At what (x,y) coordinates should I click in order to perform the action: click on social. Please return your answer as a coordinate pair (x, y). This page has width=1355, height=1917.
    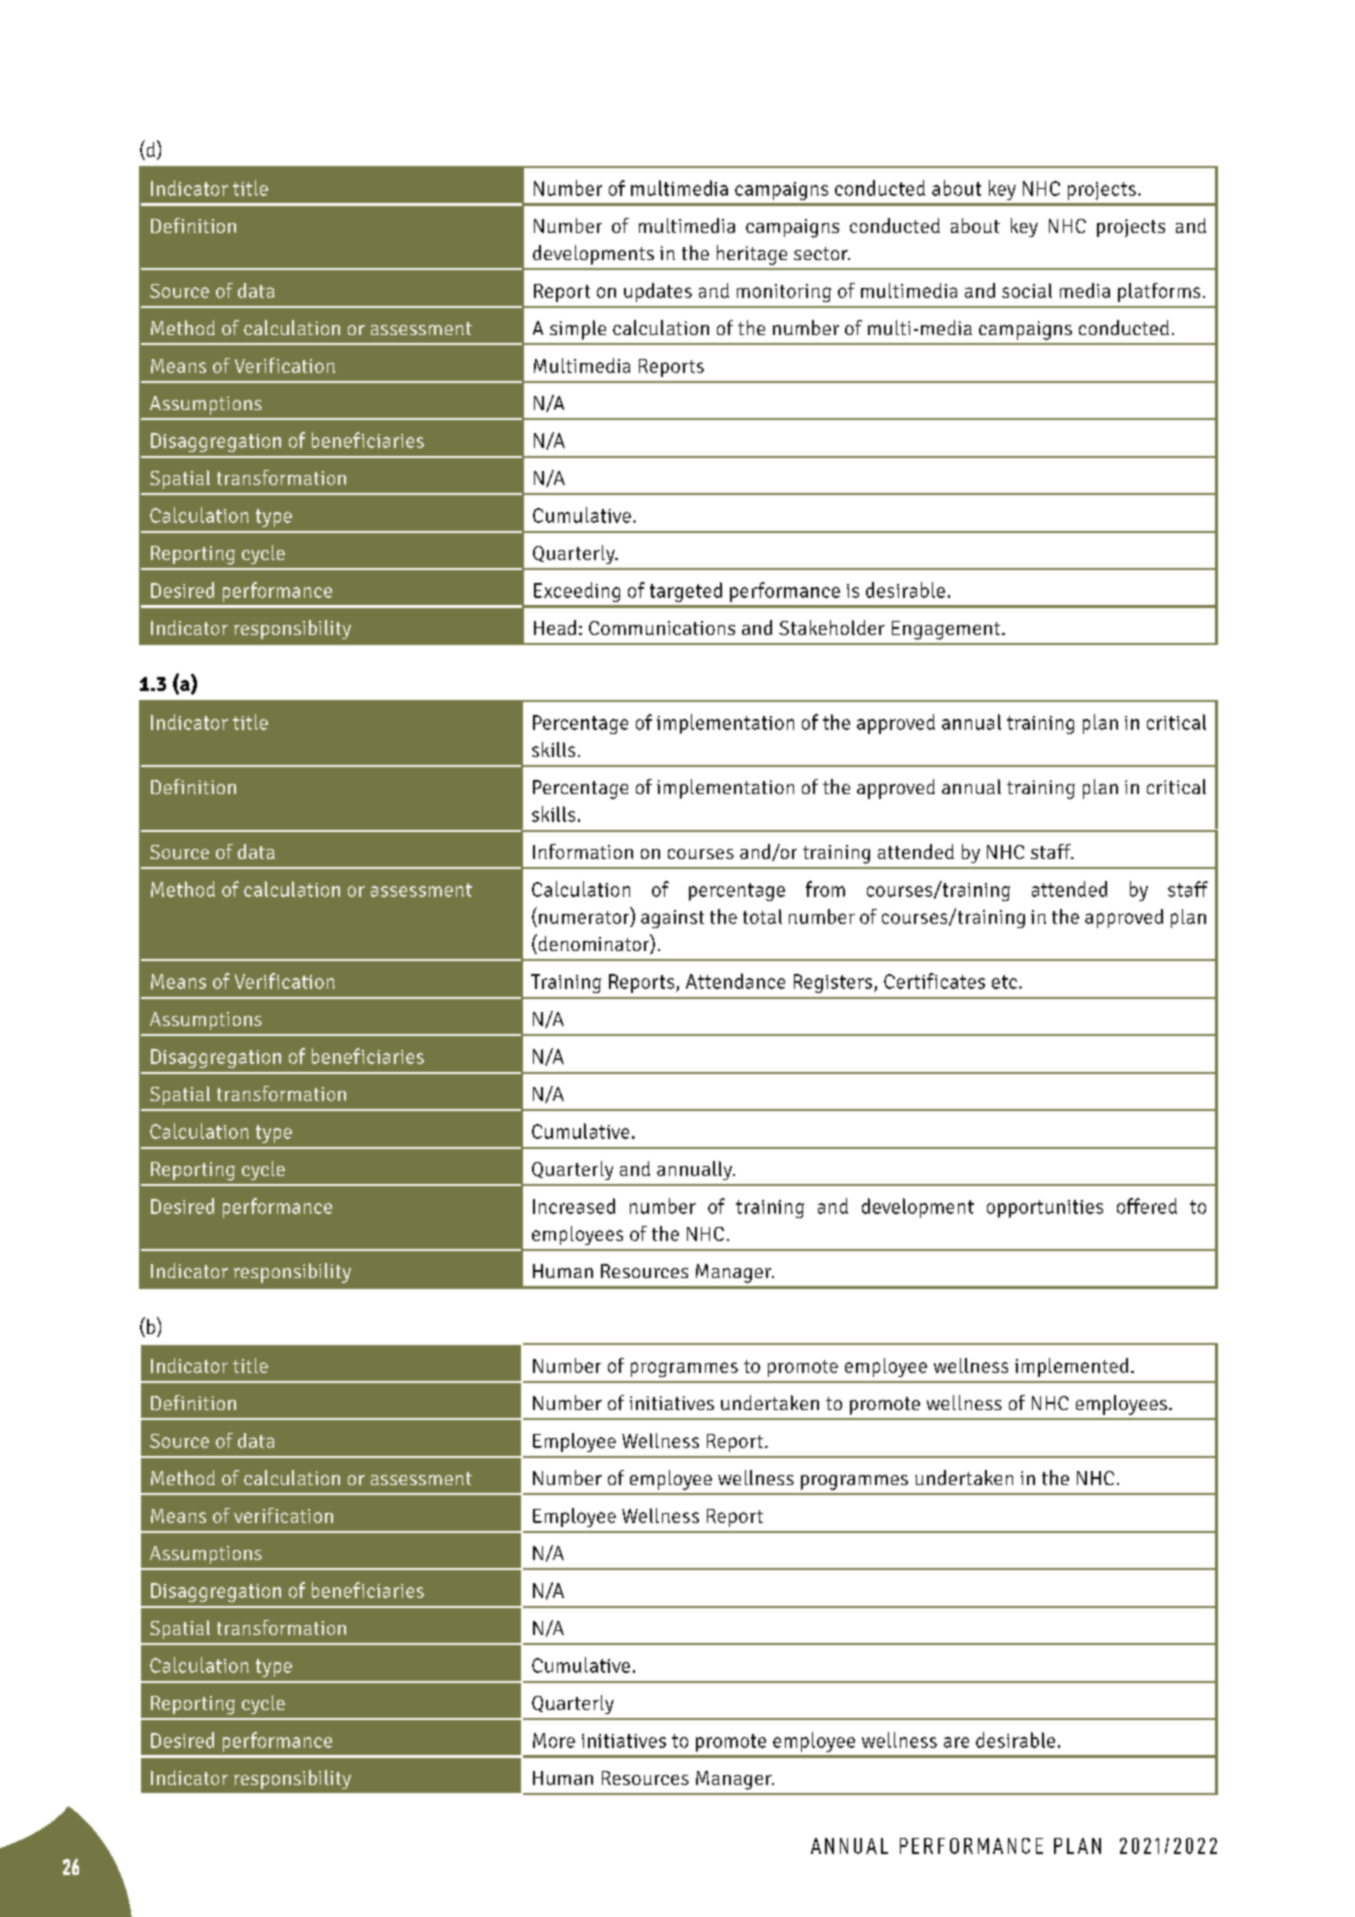
    Looking at the image, I should click on (1027, 290).
